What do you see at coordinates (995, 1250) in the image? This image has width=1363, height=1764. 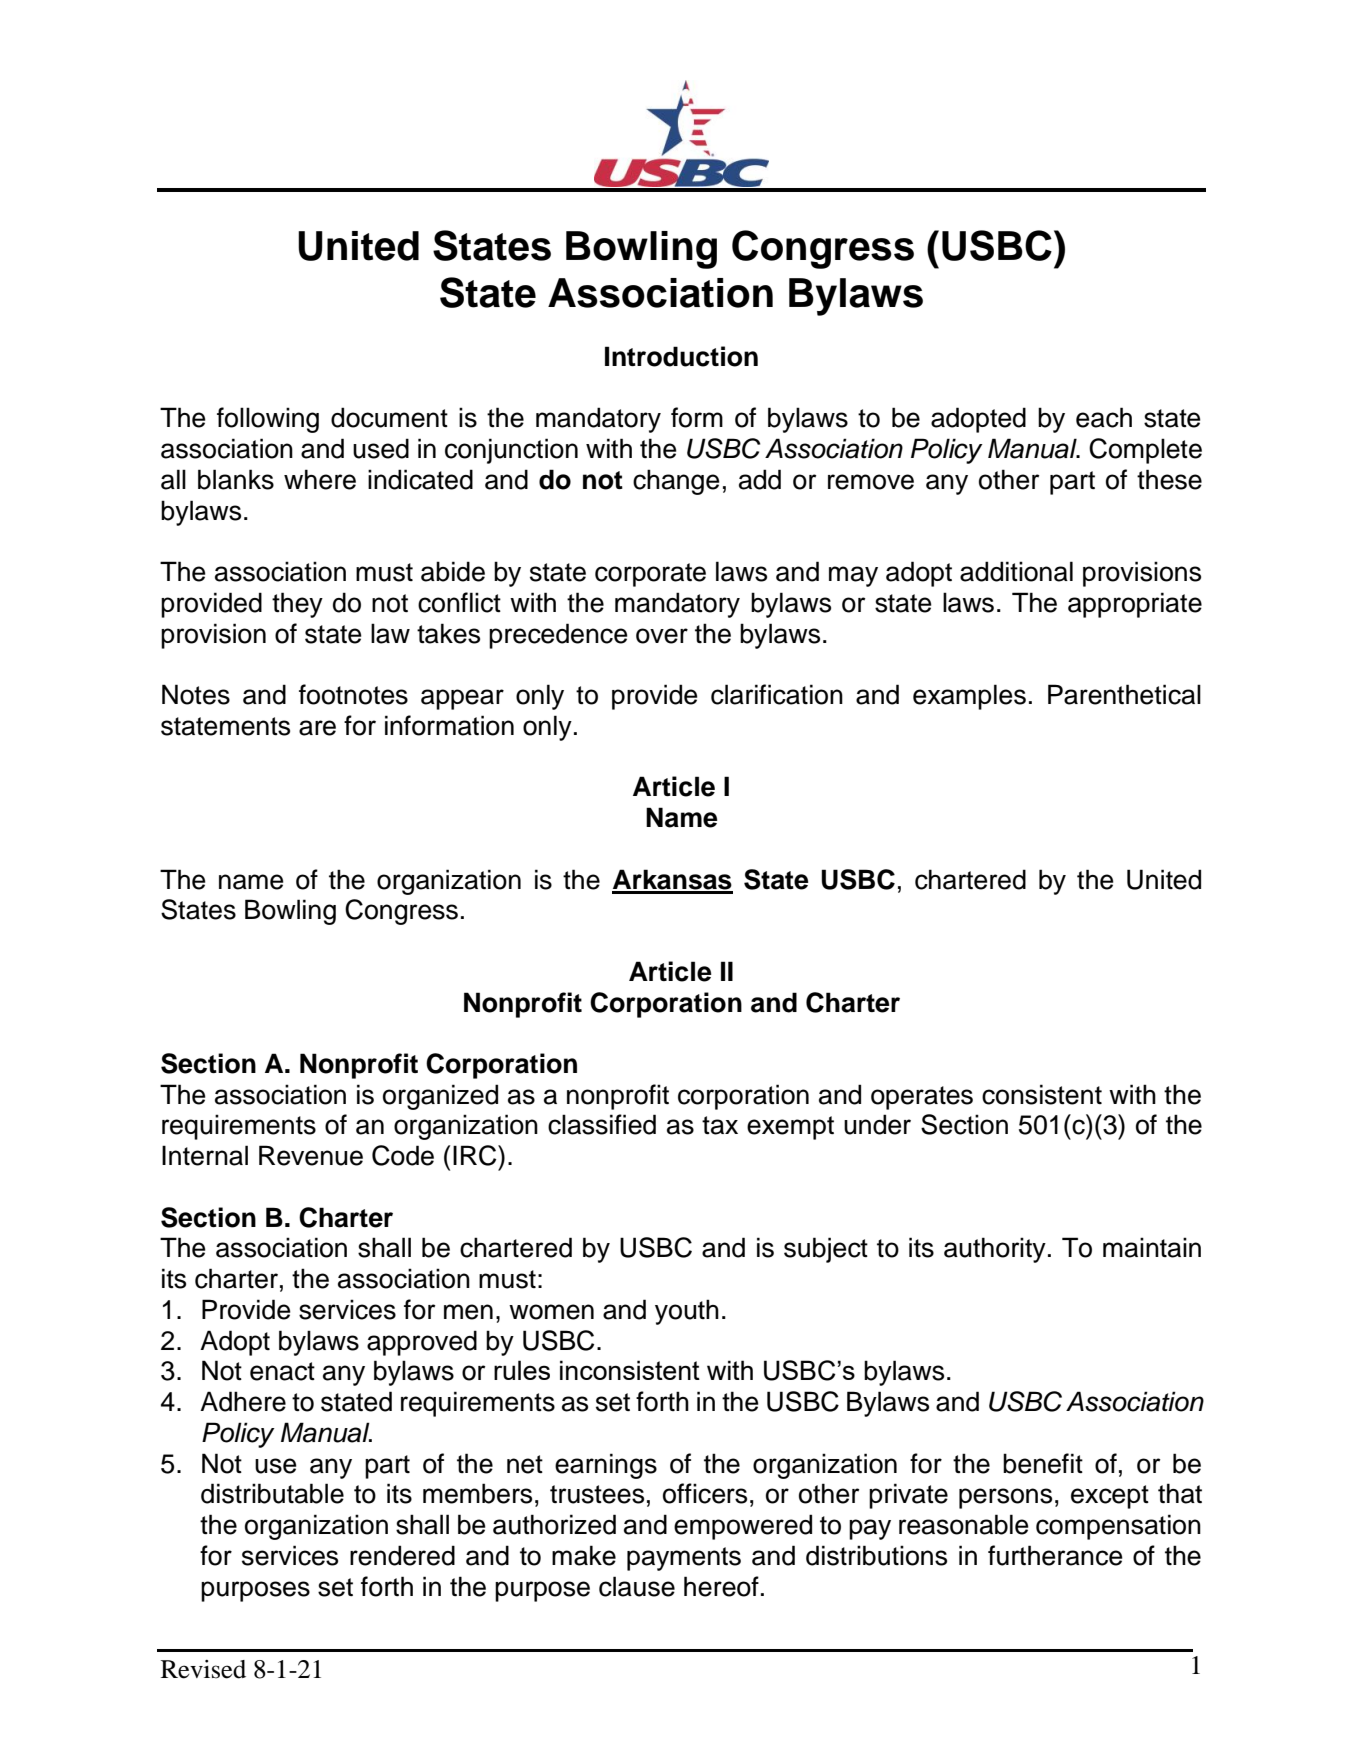 I see `authority` at bounding box center [995, 1250].
